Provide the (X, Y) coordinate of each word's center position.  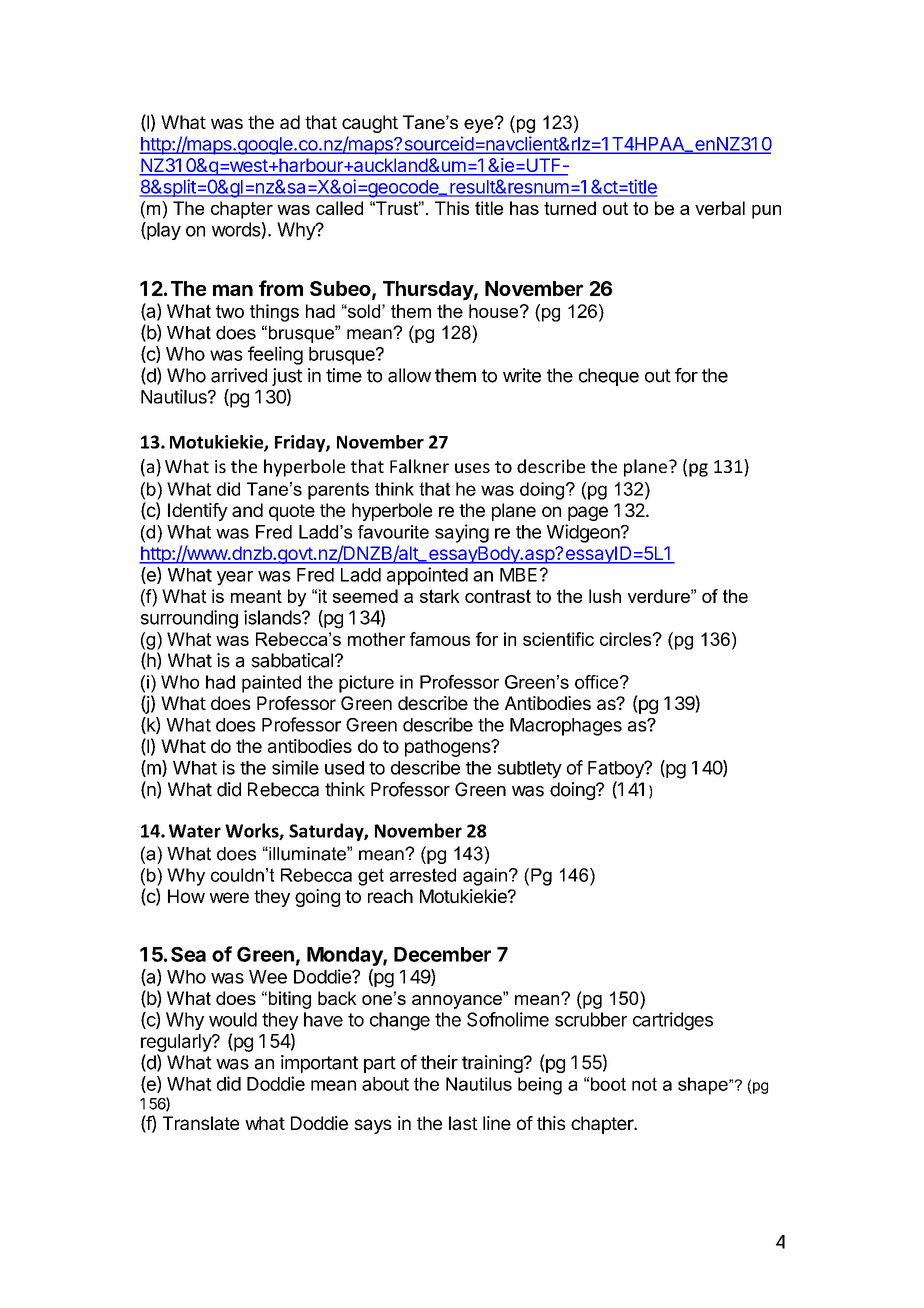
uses (472, 468)
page (588, 513)
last (463, 1123)
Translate (201, 1123)
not (644, 1084)
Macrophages (566, 727)
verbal (720, 208)
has (524, 208)
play (163, 231)
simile (295, 767)
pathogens (448, 748)
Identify (198, 512)
